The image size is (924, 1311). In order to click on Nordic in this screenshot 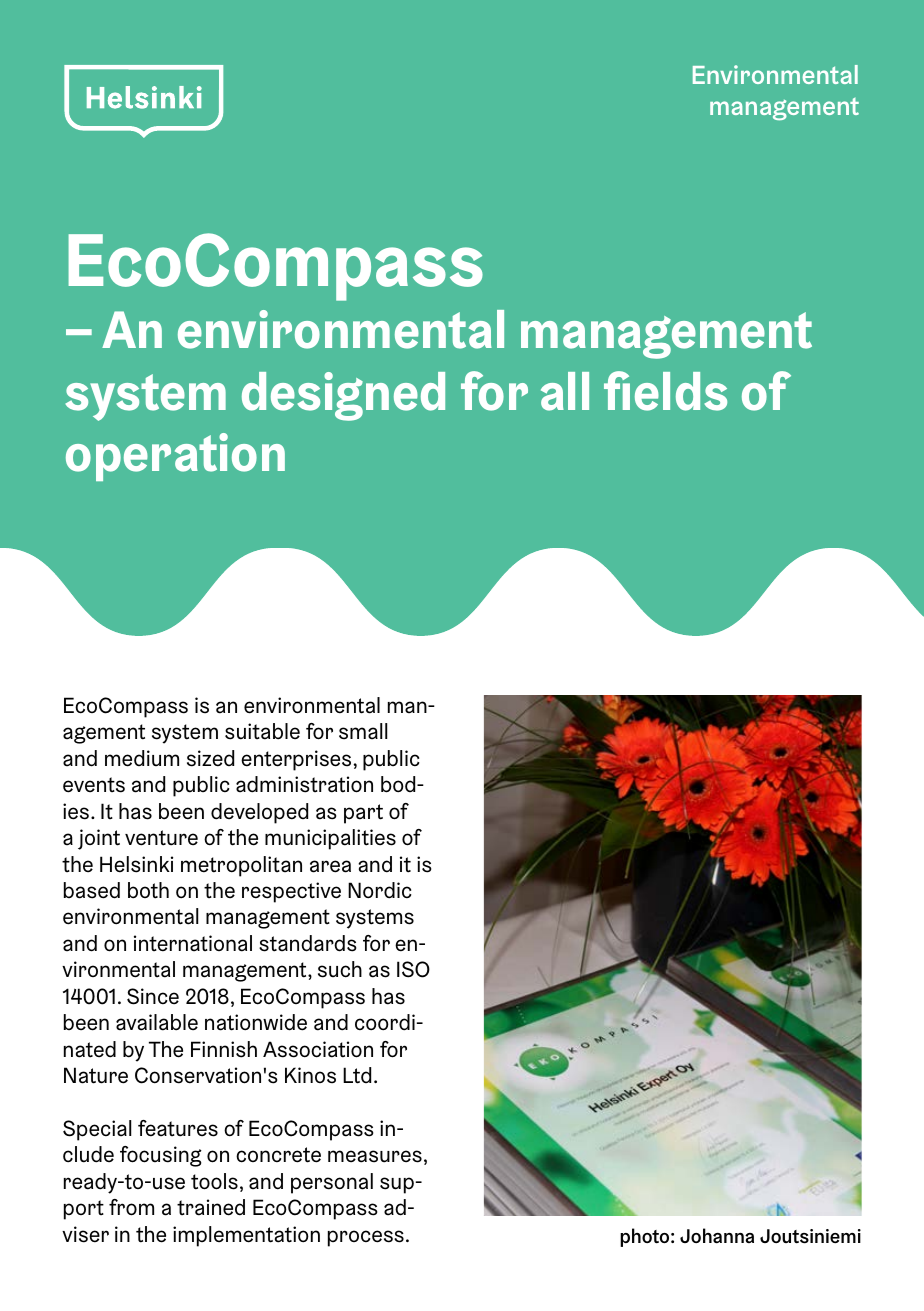, I will do `click(380, 890)`.
